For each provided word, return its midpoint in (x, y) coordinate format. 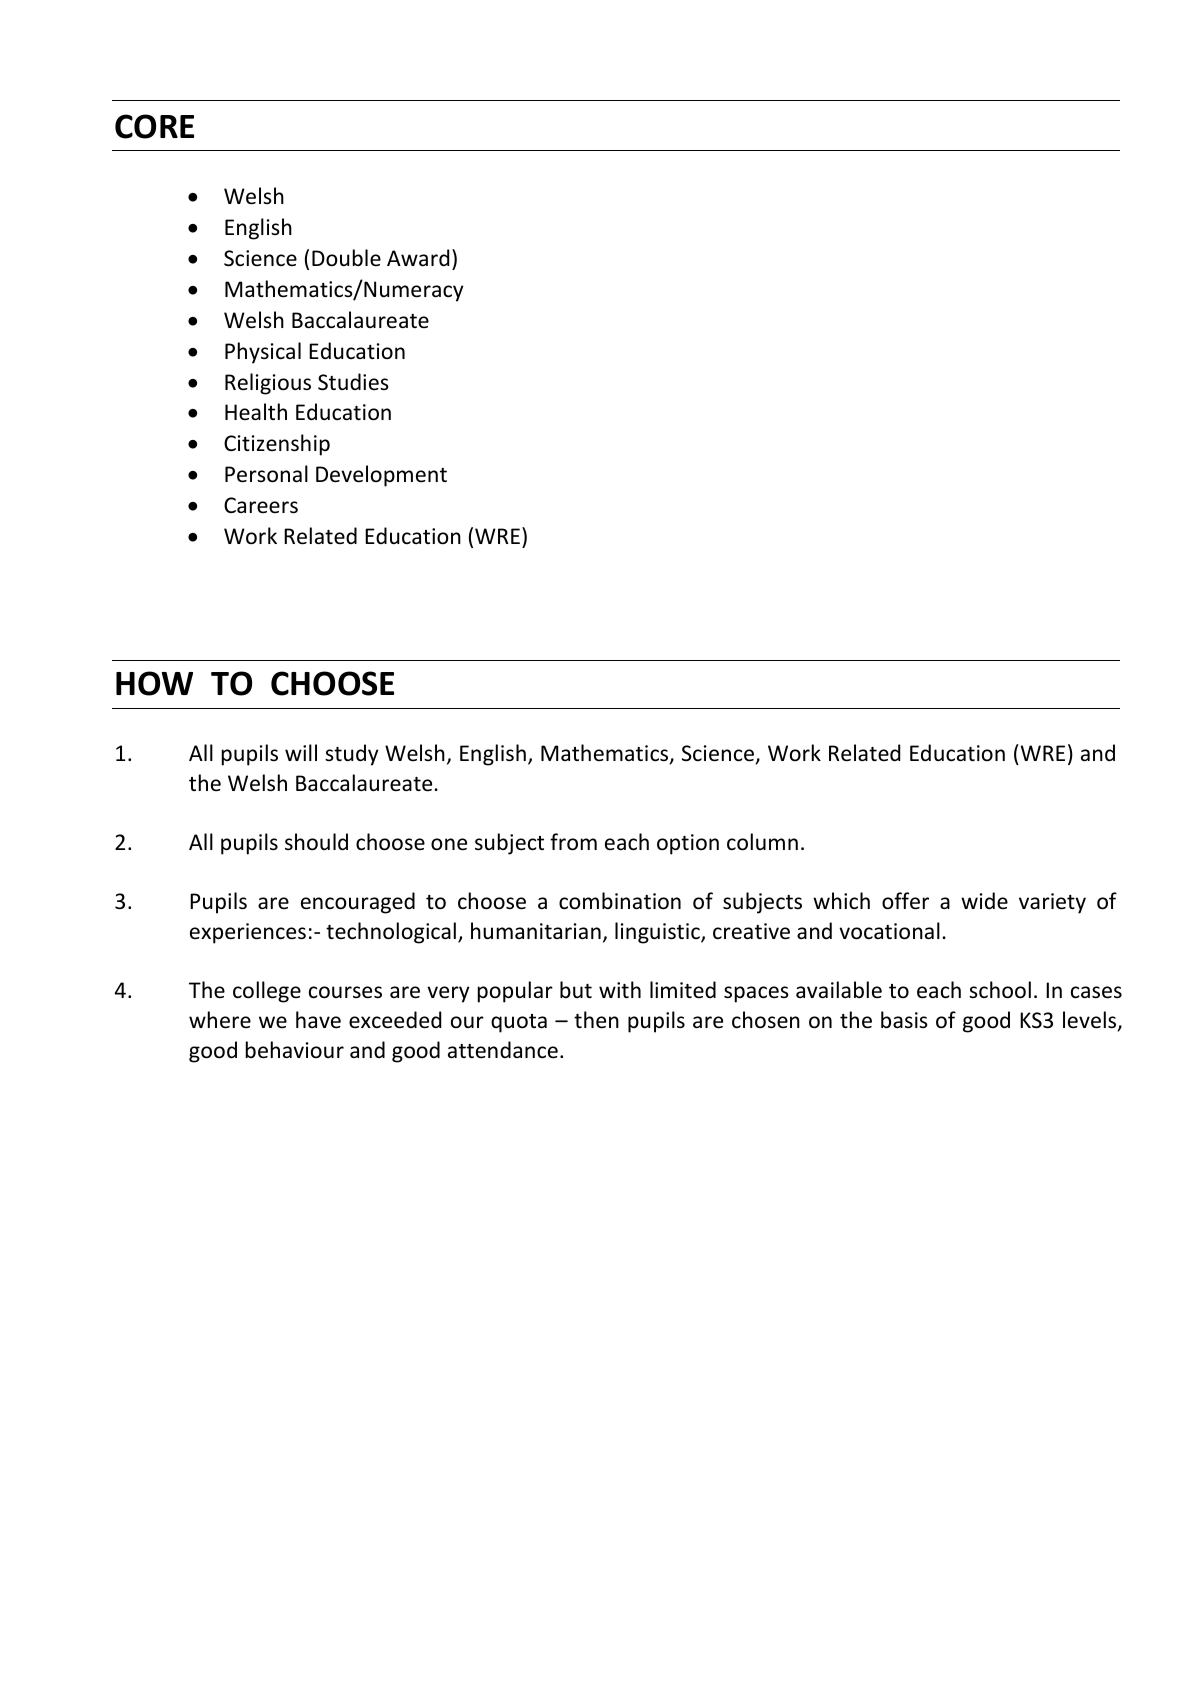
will (301, 752)
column (762, 842)
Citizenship (277, 445)
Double (346, 258)
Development (381, 476)
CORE (154, 126)
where (220, 1020)
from (573, 842)
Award (418, 257)
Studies (353, 382)
